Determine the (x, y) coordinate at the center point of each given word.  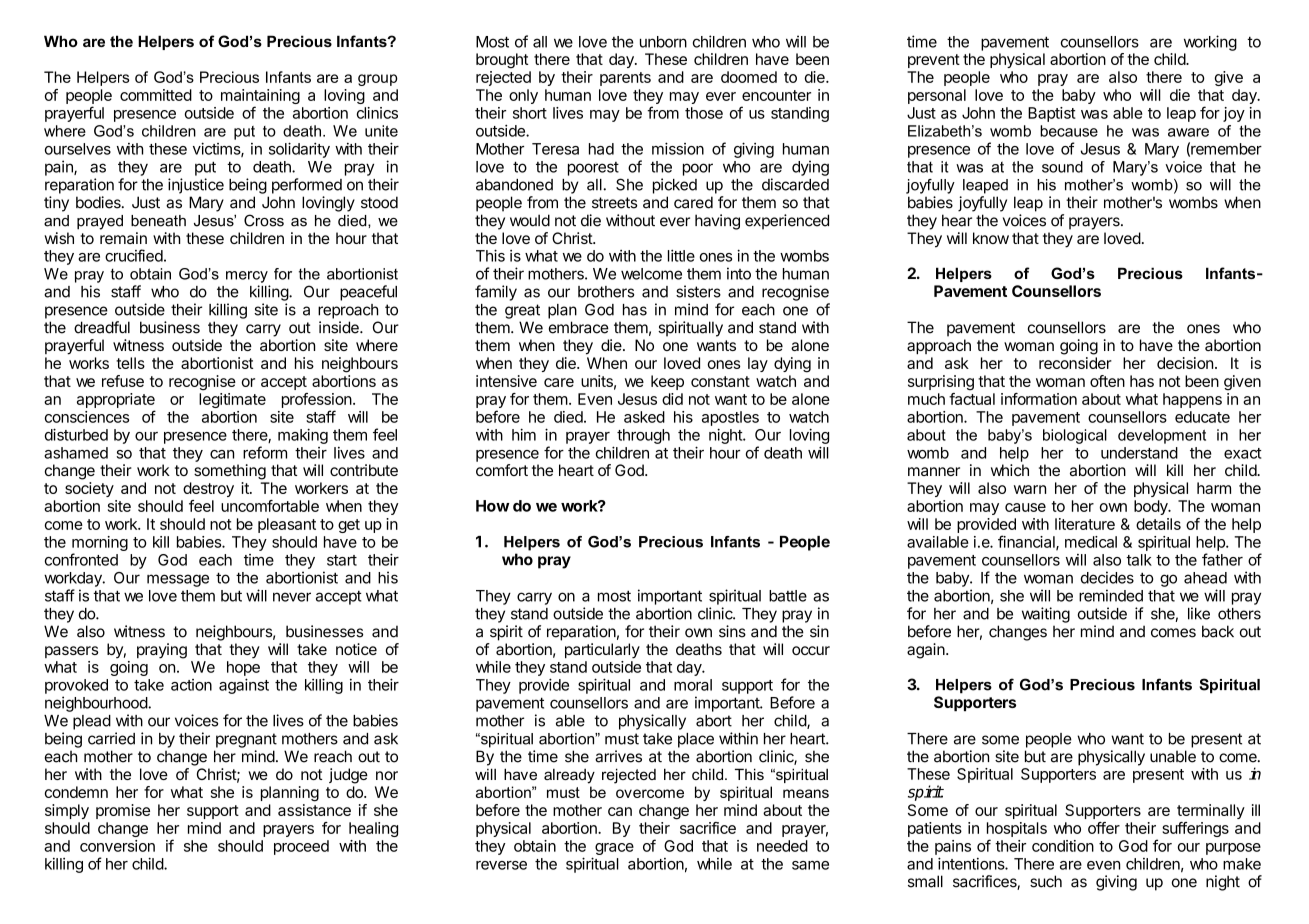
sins (732, 631)
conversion (117, 846)
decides (1107, 577)
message (178, 580)
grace (614, 849)
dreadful (102, 327)
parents (625, 79)
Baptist (1052, 114)
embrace (579, 327)
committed (156, 95)
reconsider (1075, 363)
